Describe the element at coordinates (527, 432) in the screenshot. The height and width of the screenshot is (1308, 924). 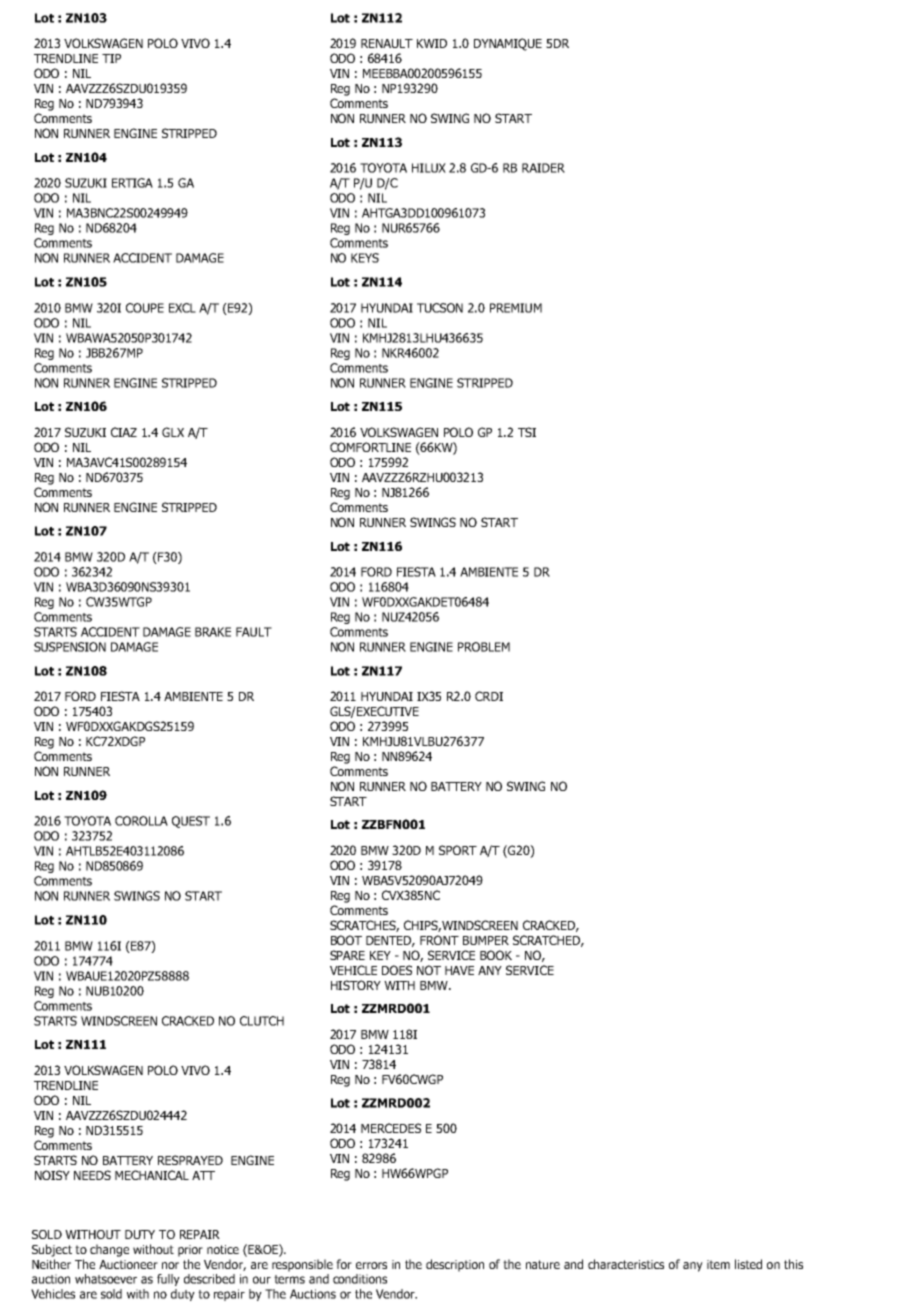
I see `TSI` at that location.
